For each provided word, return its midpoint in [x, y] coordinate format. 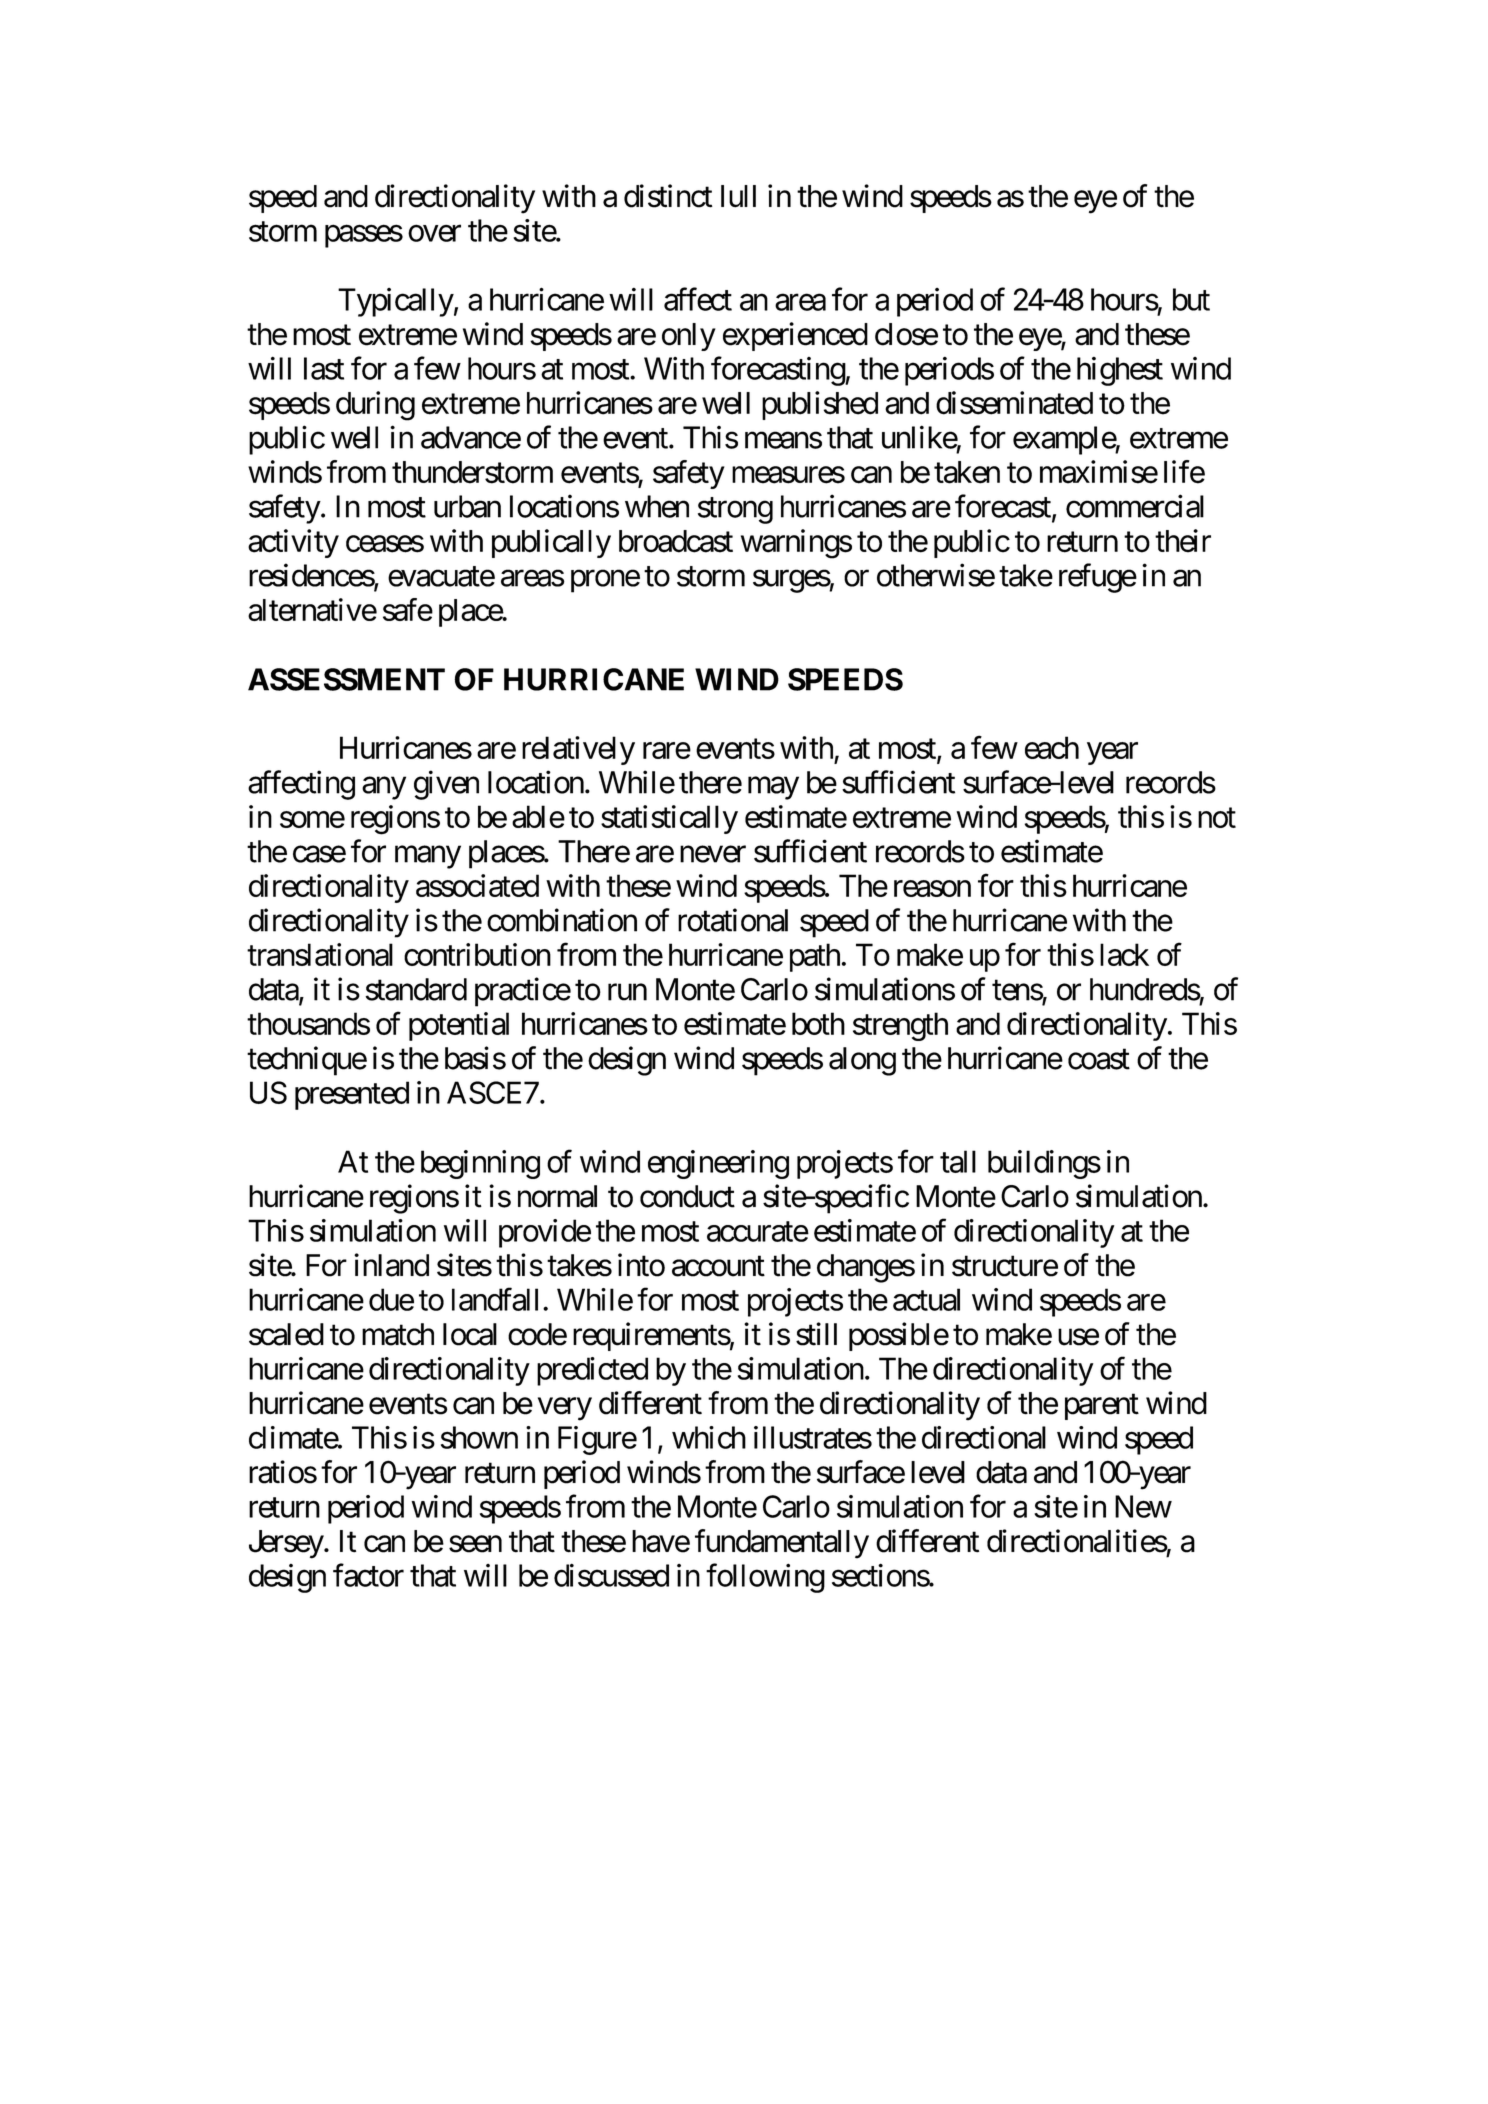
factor [368, 1575]
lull [738, 196]
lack [1124, 954]
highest [1120, 371]
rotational [733, 920]
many [428, 857]
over [434, 233]
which [709, 1437]
